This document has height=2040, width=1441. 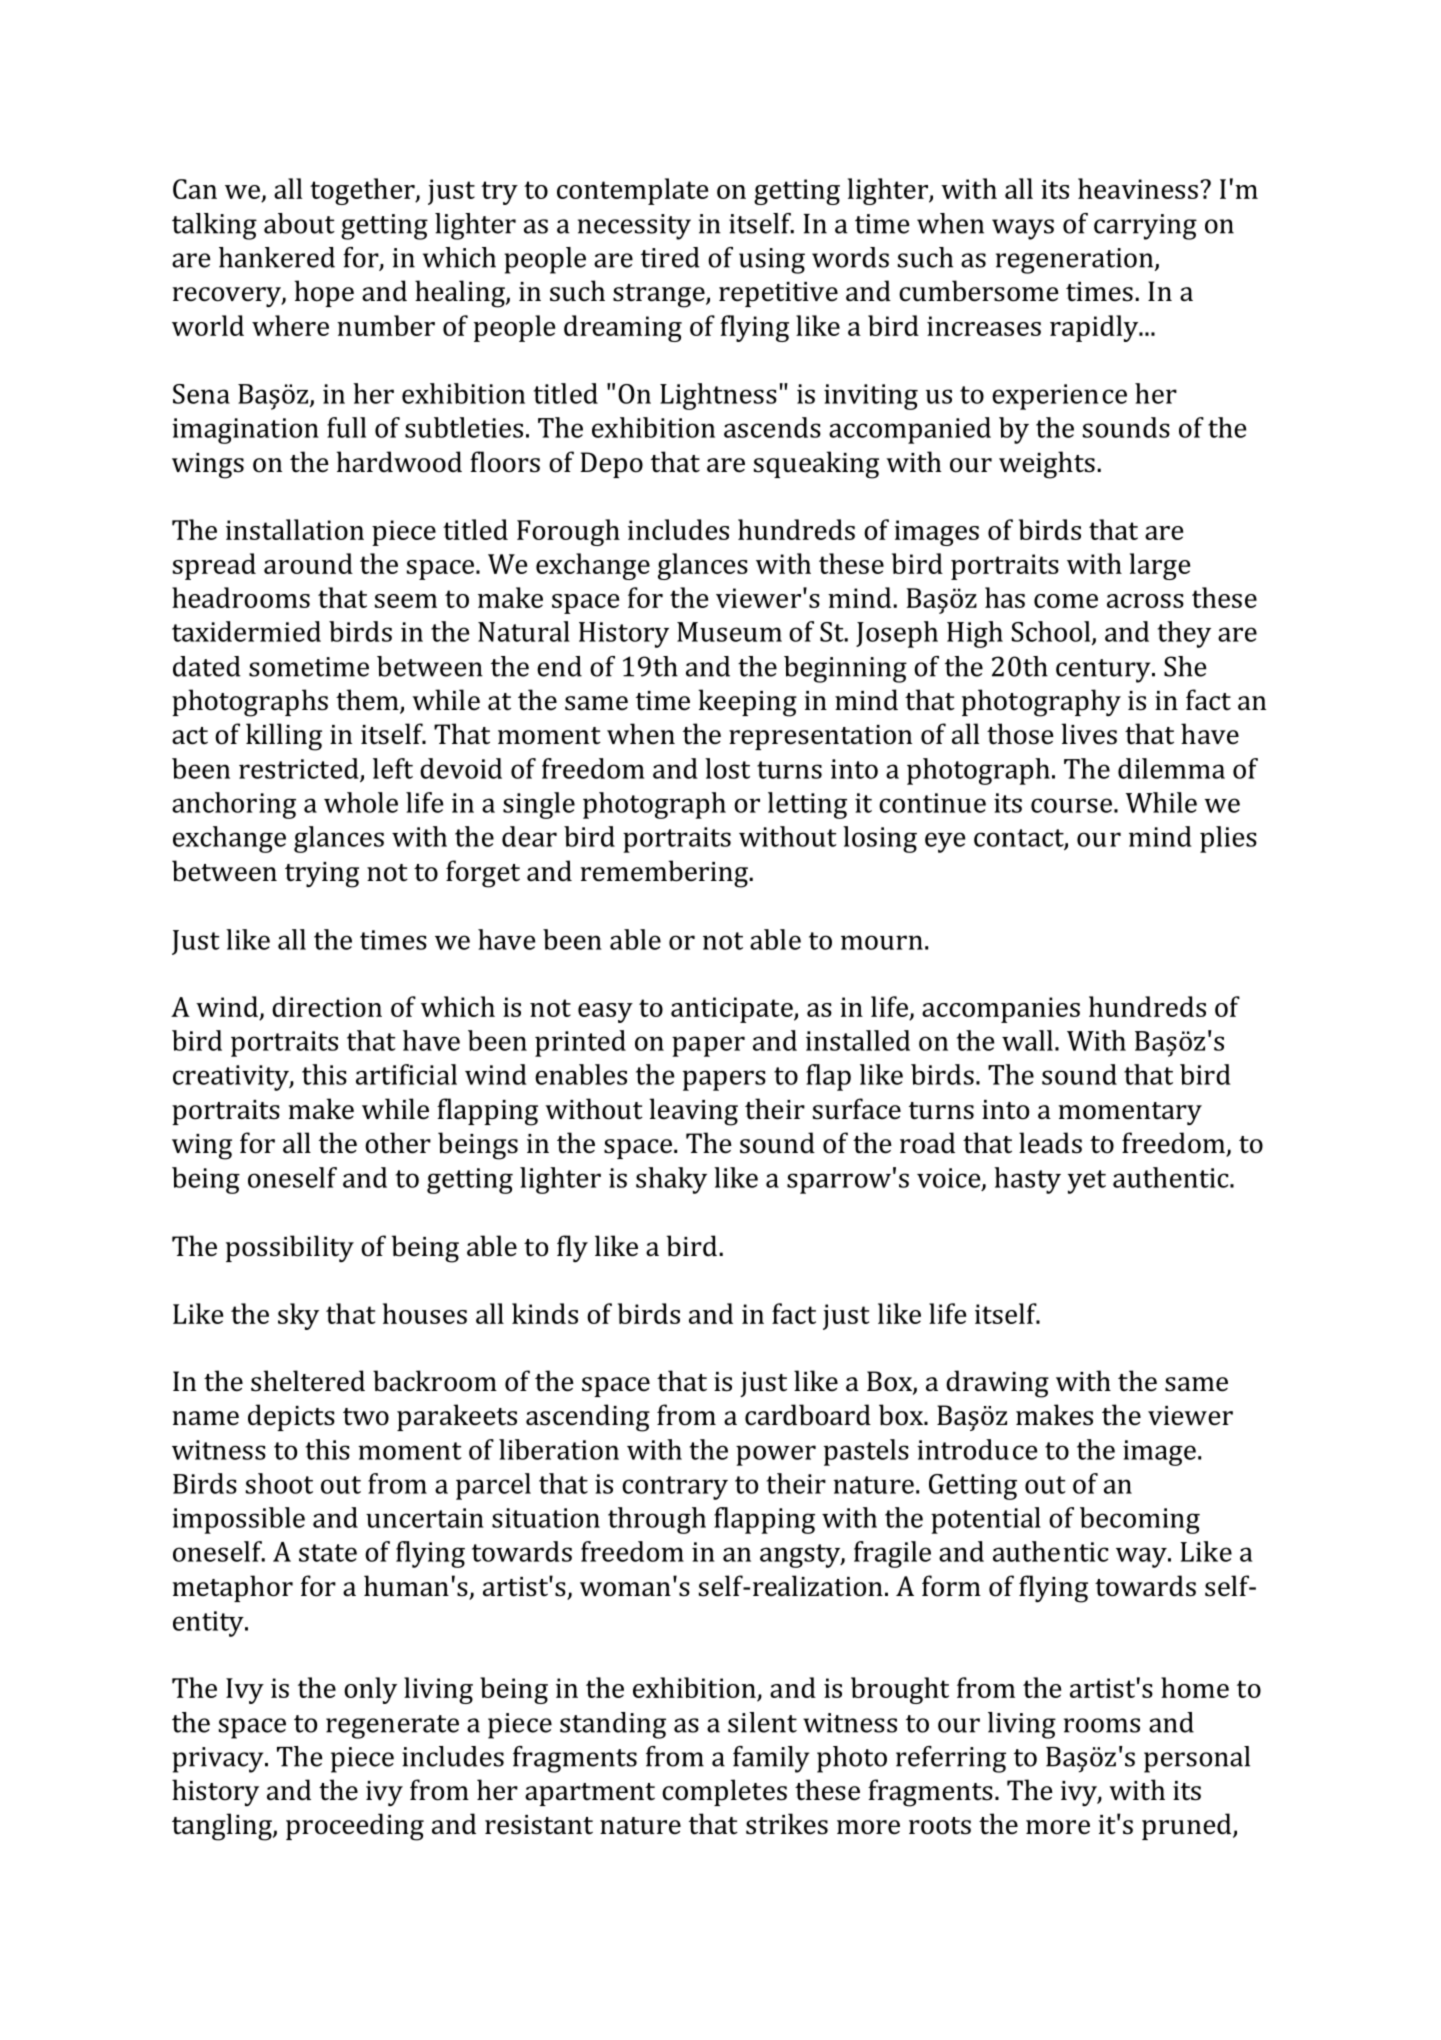 What do you see at coordinates (327, 1006) in the document?
I see `direction` at bounding box center [327, 1006].
